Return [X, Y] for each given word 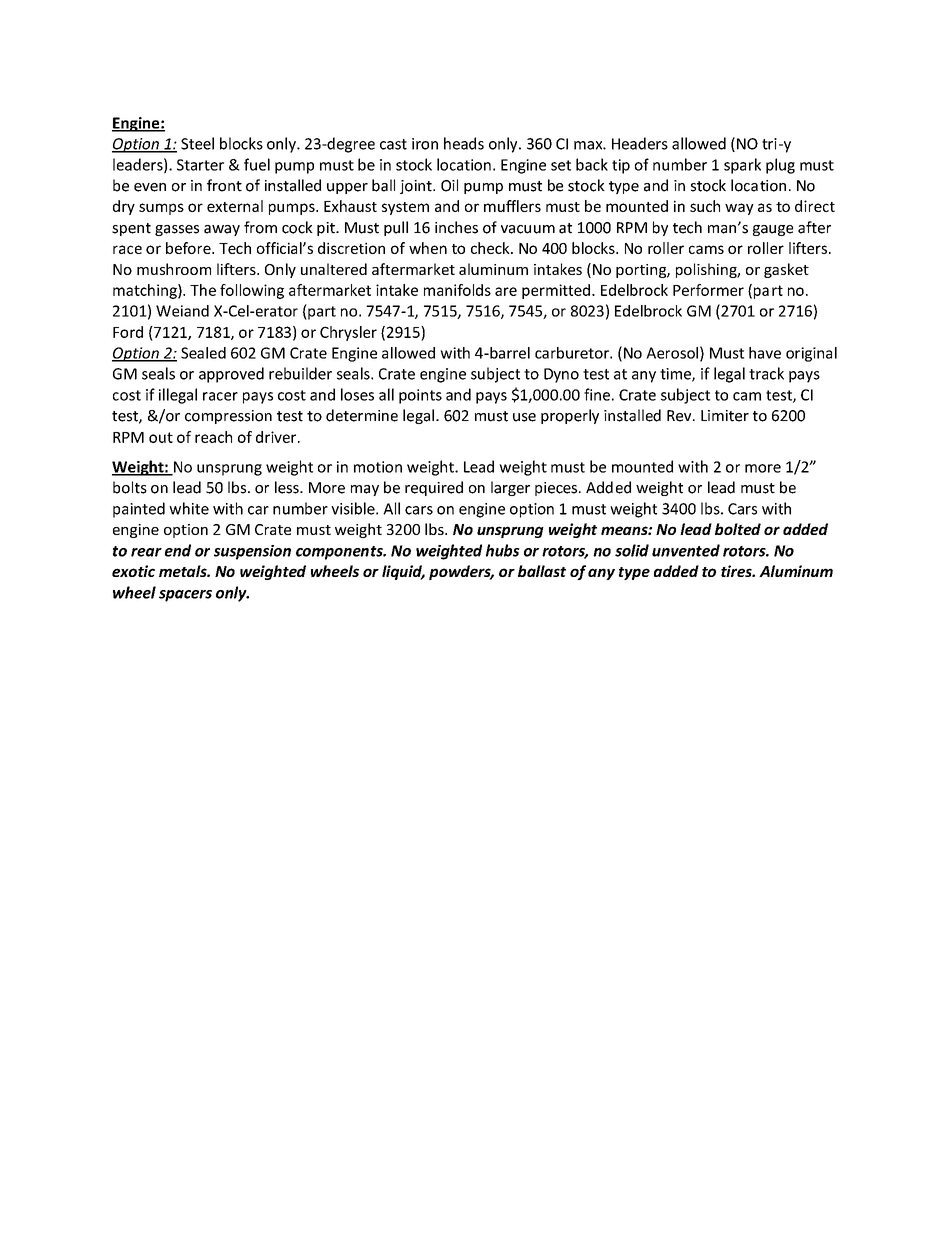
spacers [185, 596]
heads [464, 143]
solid [632, 550]
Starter [200, 165]
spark [742, 166]
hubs [503, 550]
